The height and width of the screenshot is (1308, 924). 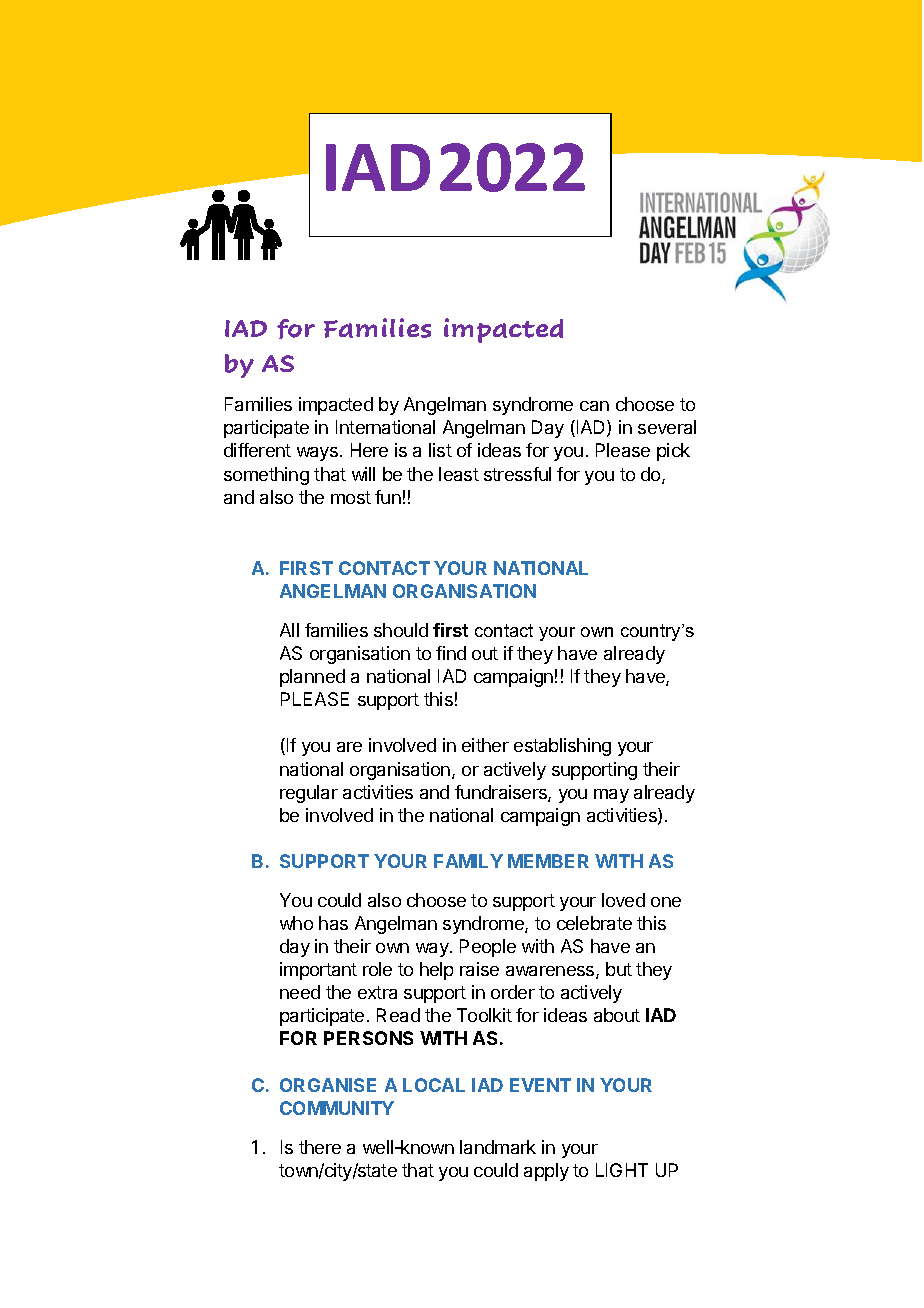 I want to click on can, so click(x=594, y=406).
